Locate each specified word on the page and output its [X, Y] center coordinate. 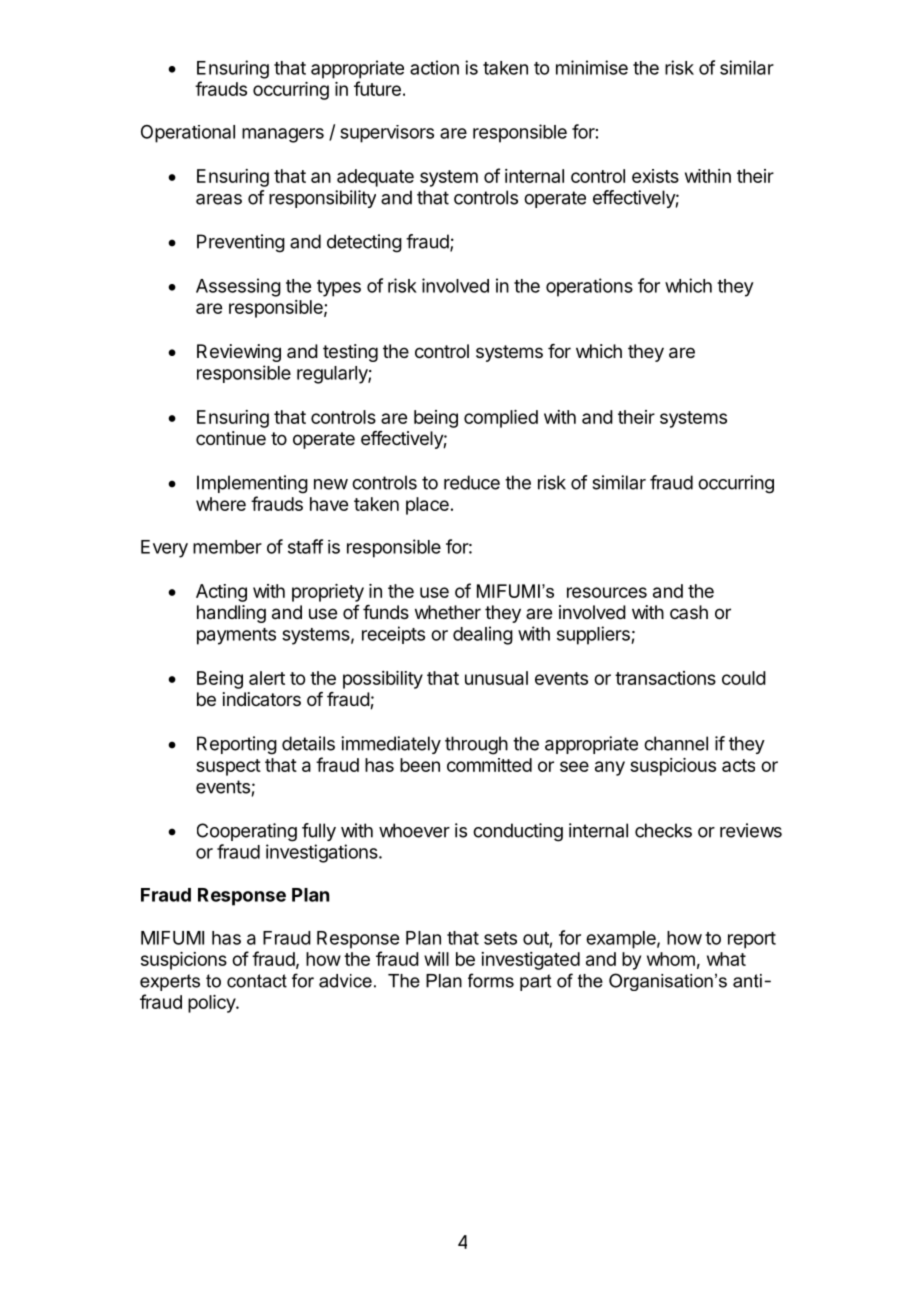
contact [257, 981]
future [377, 88]
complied [501, 419]
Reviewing [239, 353]
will [436, 959]
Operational [188, 134]
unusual [496, 678]
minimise [592, 67]
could [744, 678]
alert [267, 678]
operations [589, 287]
